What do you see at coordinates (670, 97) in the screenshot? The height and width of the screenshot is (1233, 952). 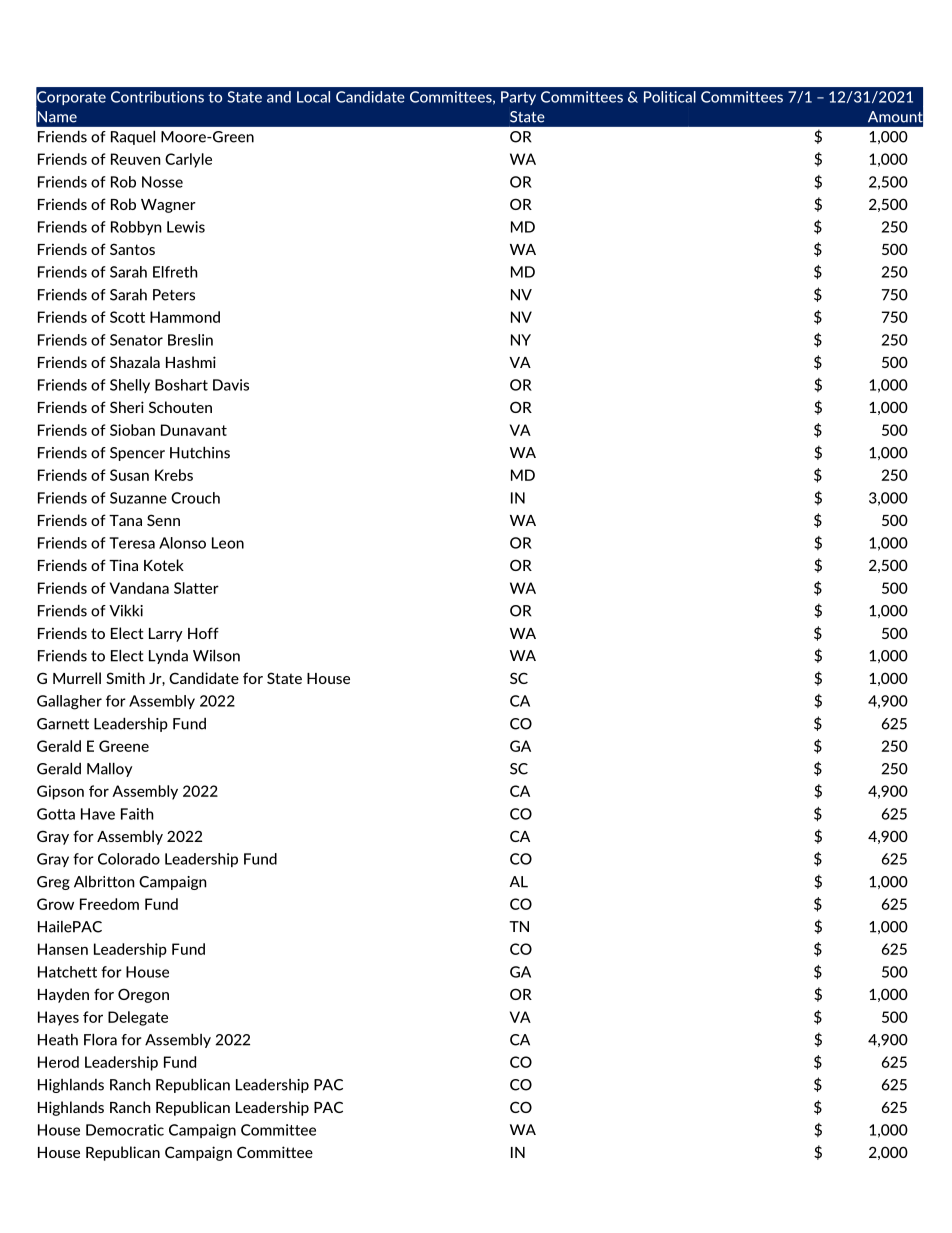 I see `Political` at bounding box center [670, 97].
